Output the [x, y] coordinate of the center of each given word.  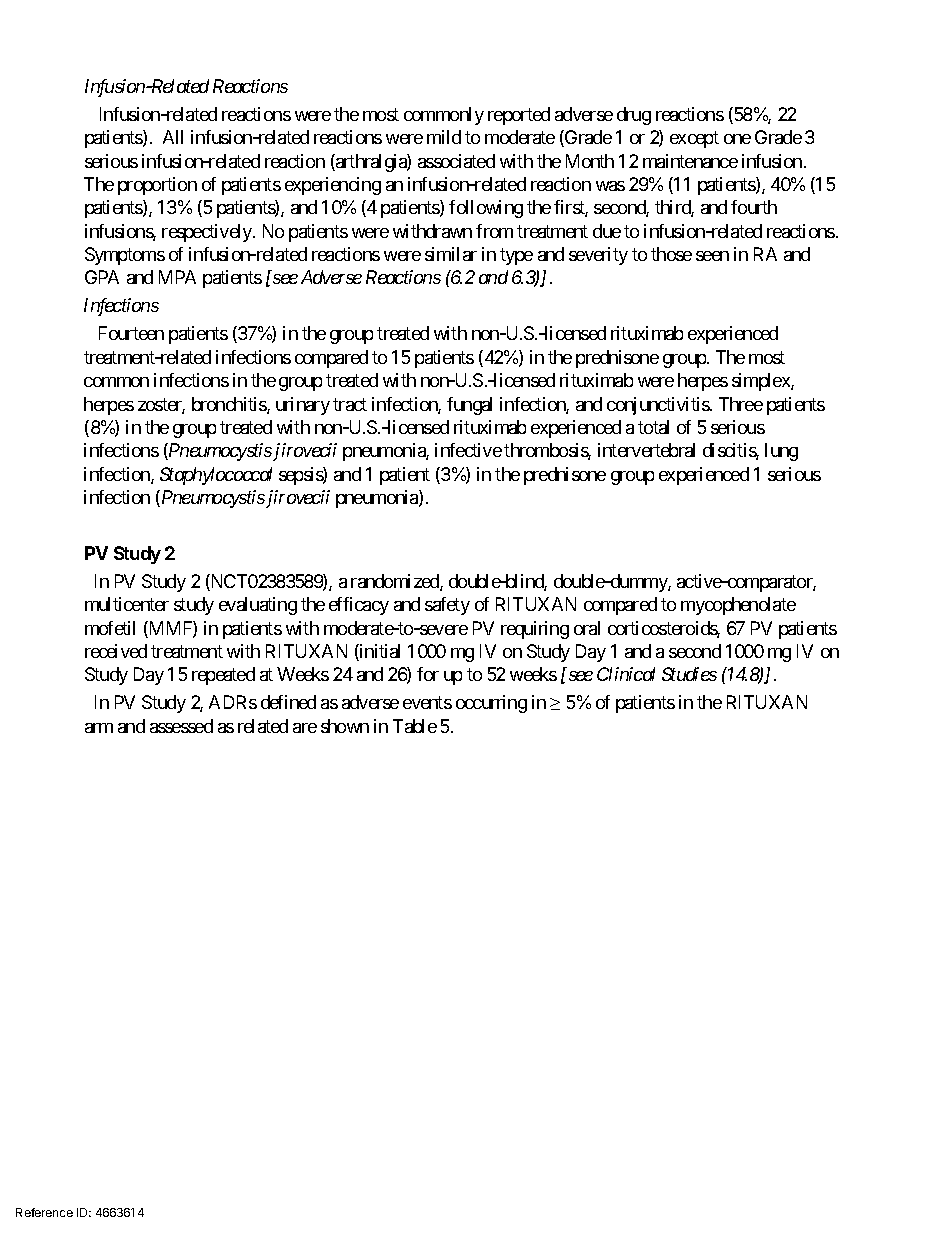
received [116, 651]
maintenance [690, 161]
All [173, 137]
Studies [689, 674]
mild [444, 137]
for [428, 674]
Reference [44, 1212]
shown [345, 726]
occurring [491, 704]
